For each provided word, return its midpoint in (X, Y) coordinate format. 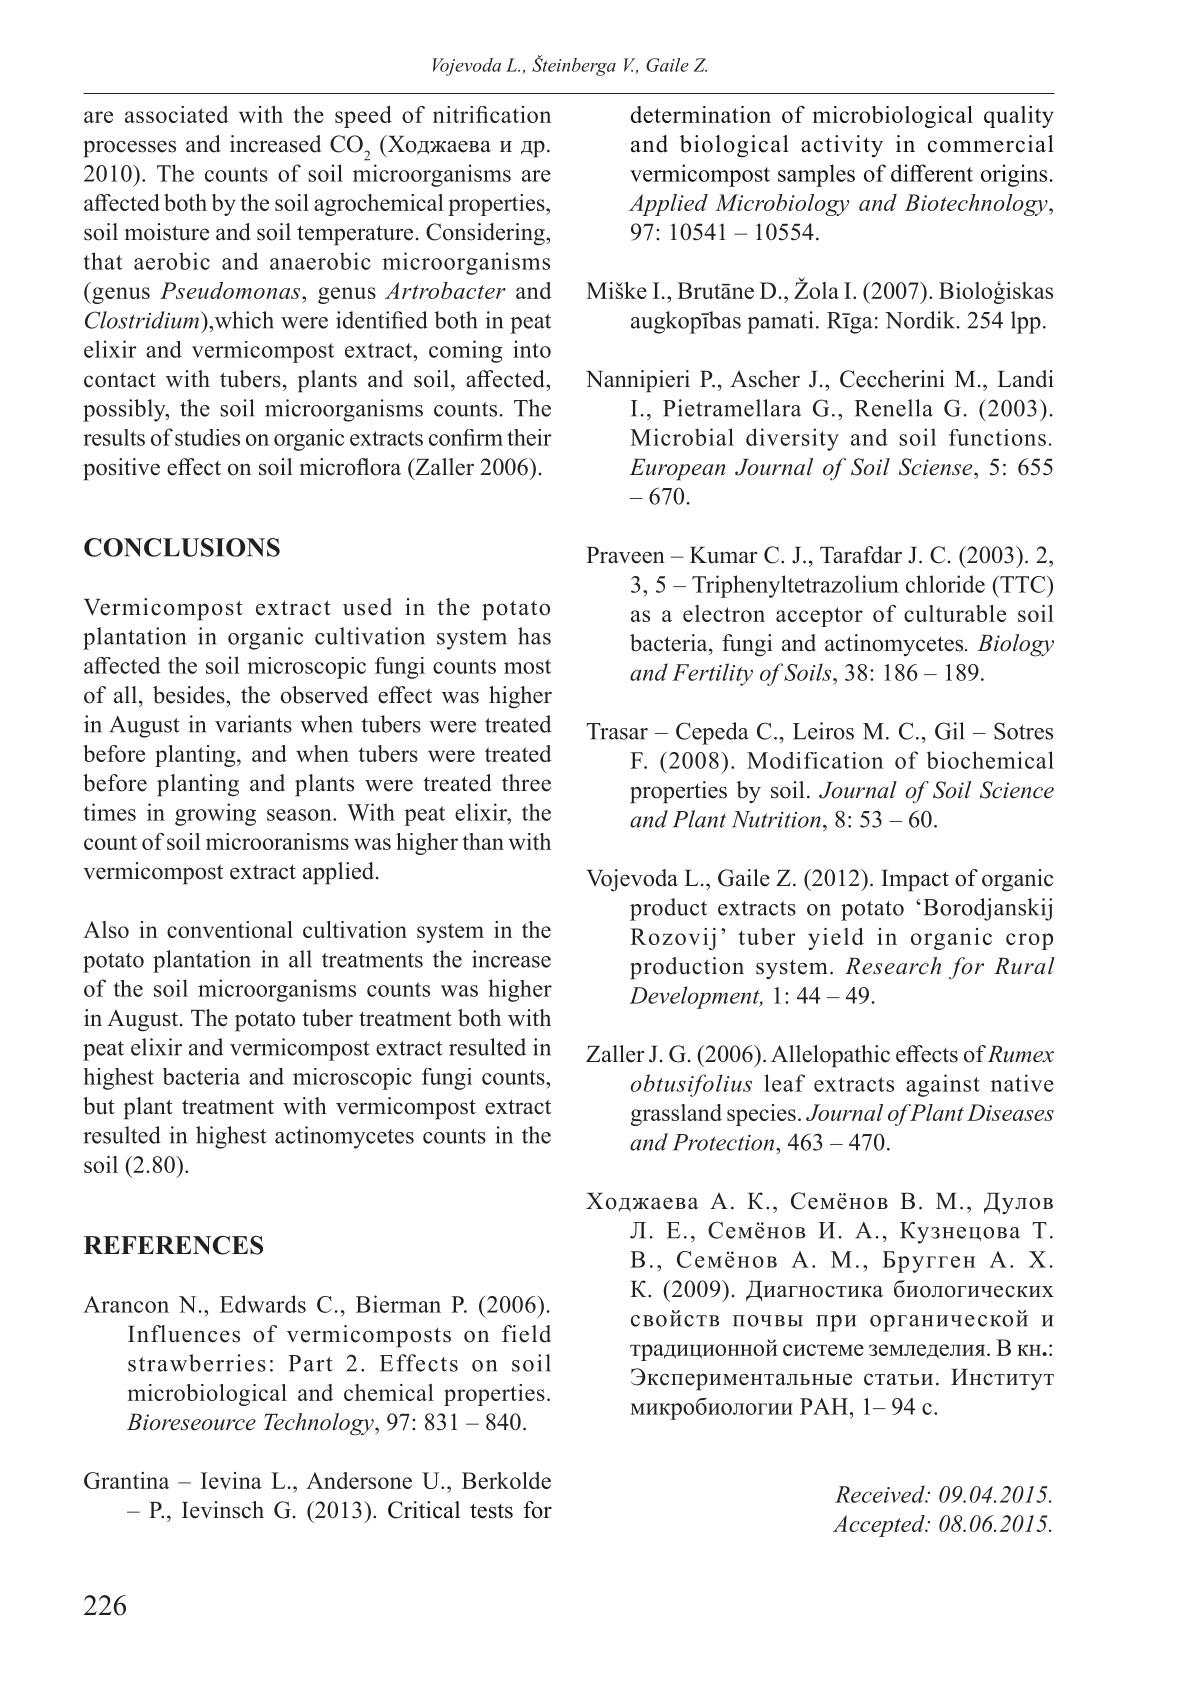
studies (207, 437)
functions (997, 437)
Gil (949, 731)
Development (695, 997)
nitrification (492, 114)
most (527, 666)
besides (190, 695)
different (932, 173)
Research (893, 966)
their (529, 437)
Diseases (1010, 1112)
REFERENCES (173, 1245)
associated (177, 114)
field (526, 1334)
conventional (230, 929)
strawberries (197, 1363)
